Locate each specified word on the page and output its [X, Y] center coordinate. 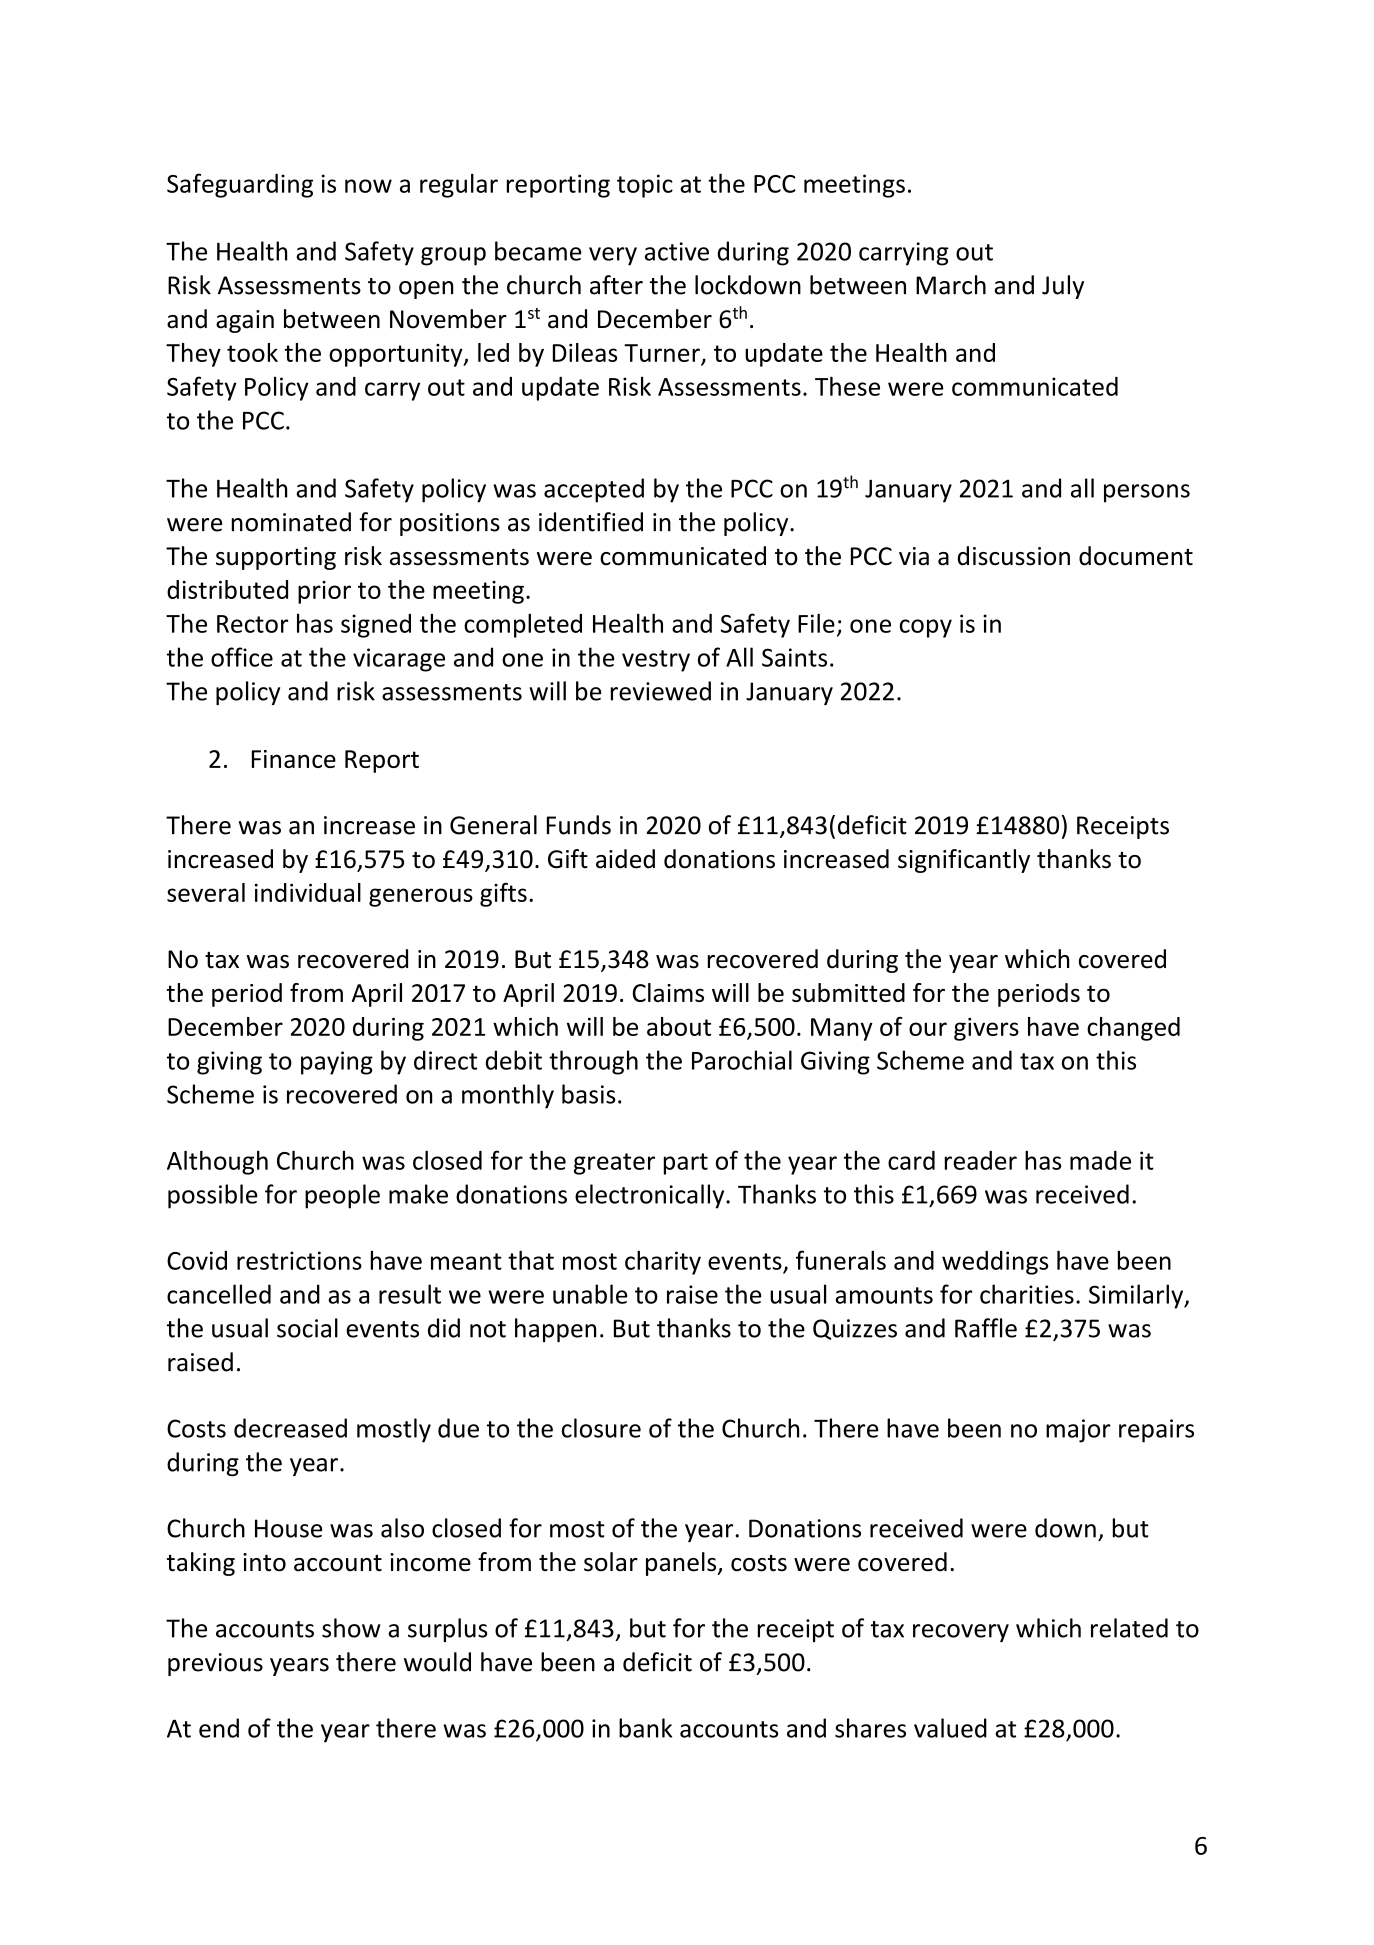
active [677, 251]
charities [1027, 1294]
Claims [668, 992]
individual [308, 892]
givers [986, 1029]
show [351, 1628]
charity [663, 1262]
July [1063, 287]
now [368, 186]
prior [324, 592]
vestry [656, 661]
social [307, 1328]
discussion [1014, 556]
